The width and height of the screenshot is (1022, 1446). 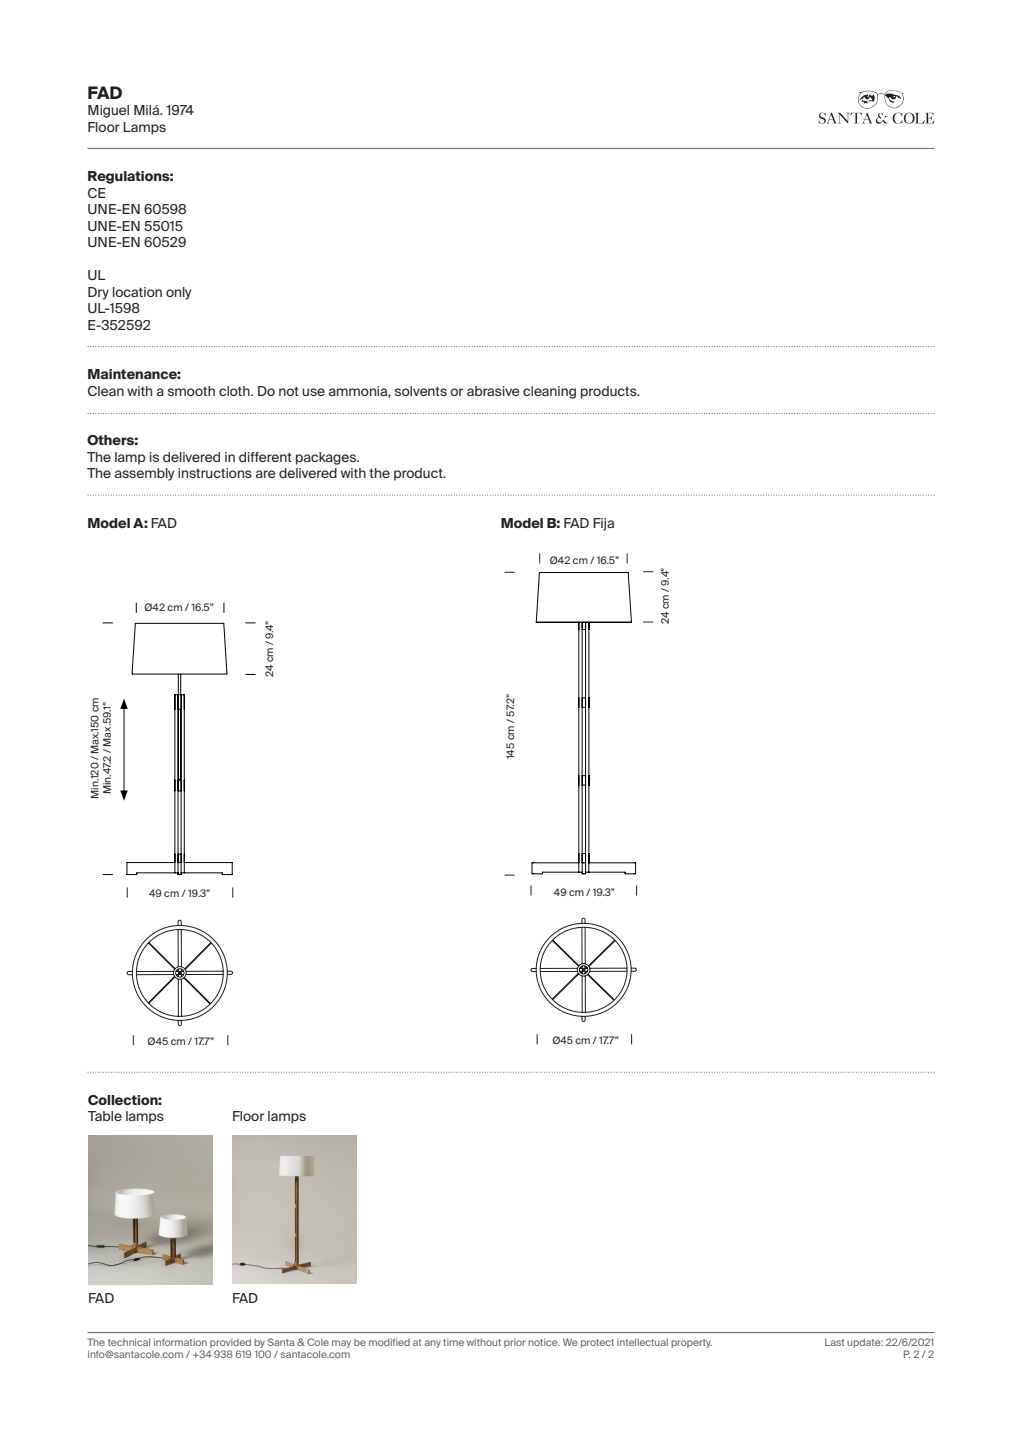 What do you see at coordinates (108, 111) in the screenshot?
I see `Miguel` at bounding box center [108, 111].
